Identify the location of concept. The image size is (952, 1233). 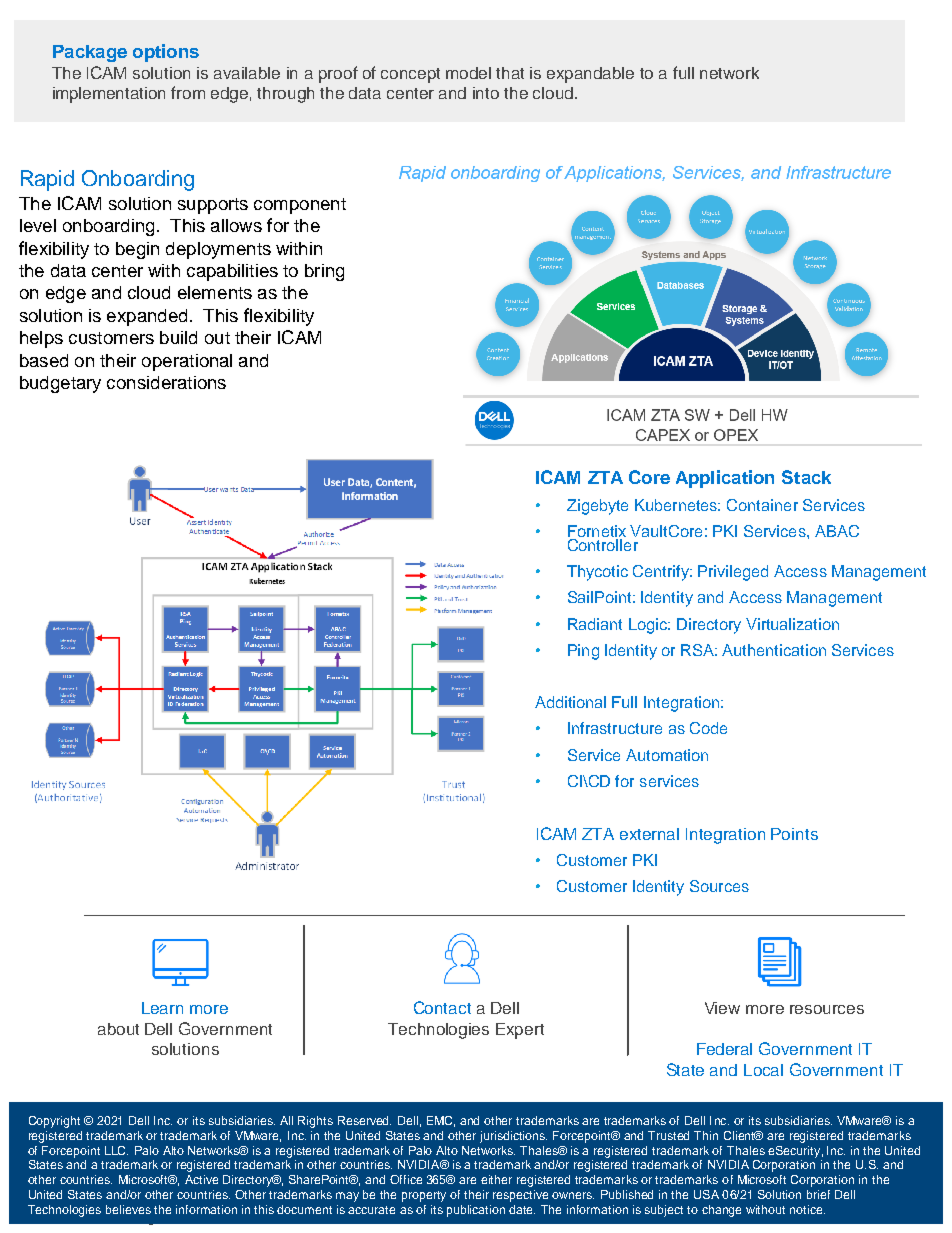
(410, 75).
